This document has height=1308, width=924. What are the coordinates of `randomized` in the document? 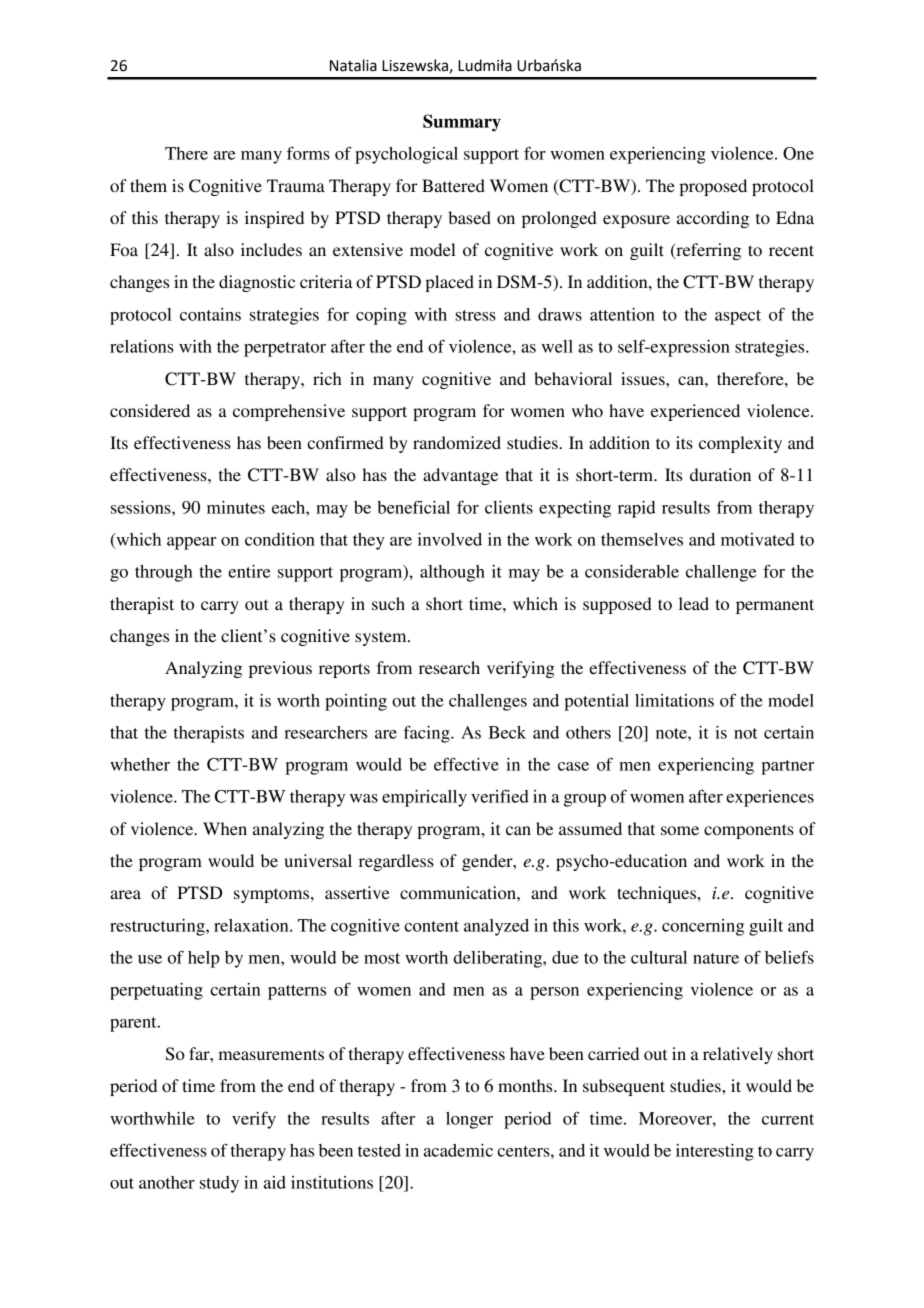 It's located at (457, 442).
